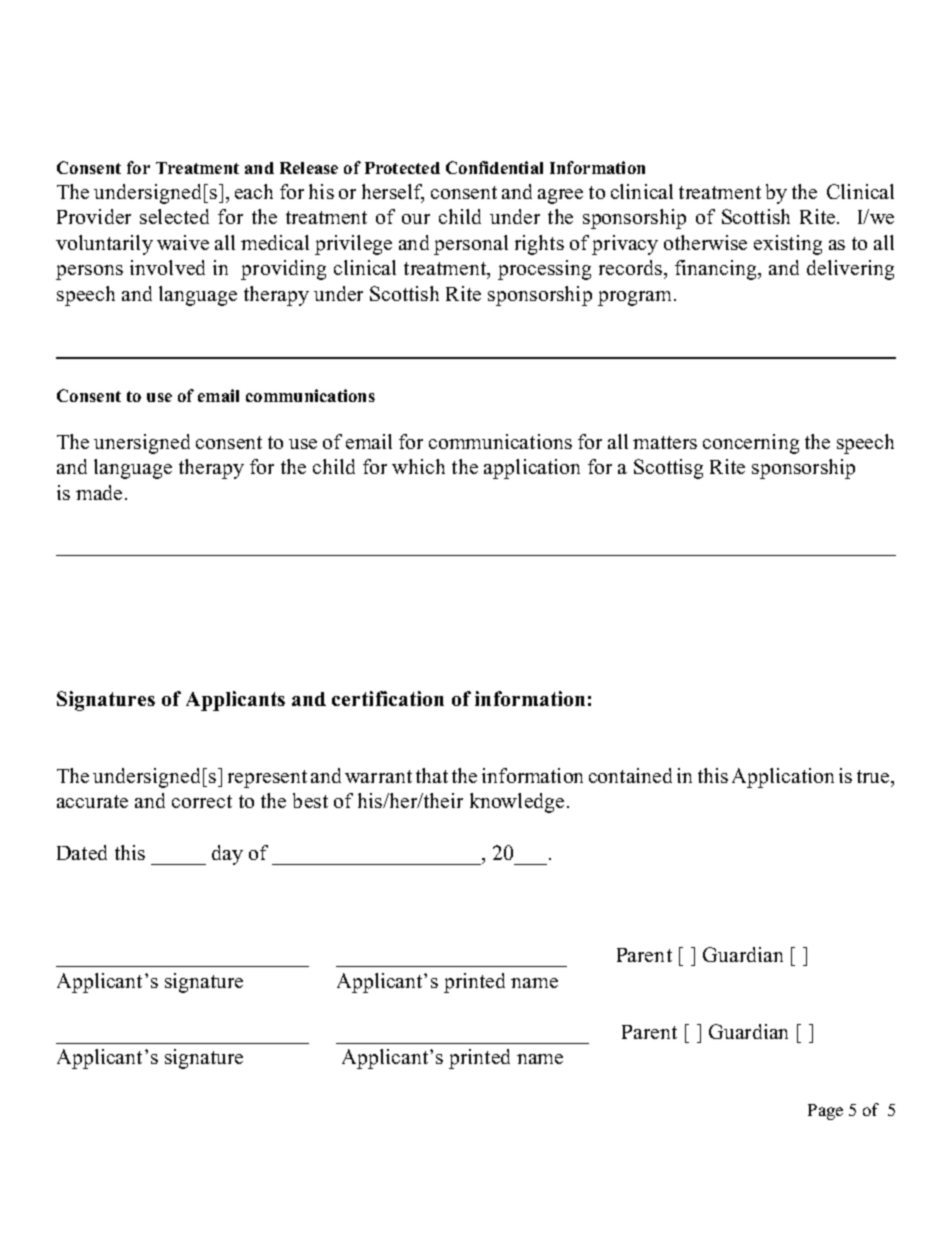 This screenshot has height=1233, width=952. I want to click on Dated, so click(82, 852).
